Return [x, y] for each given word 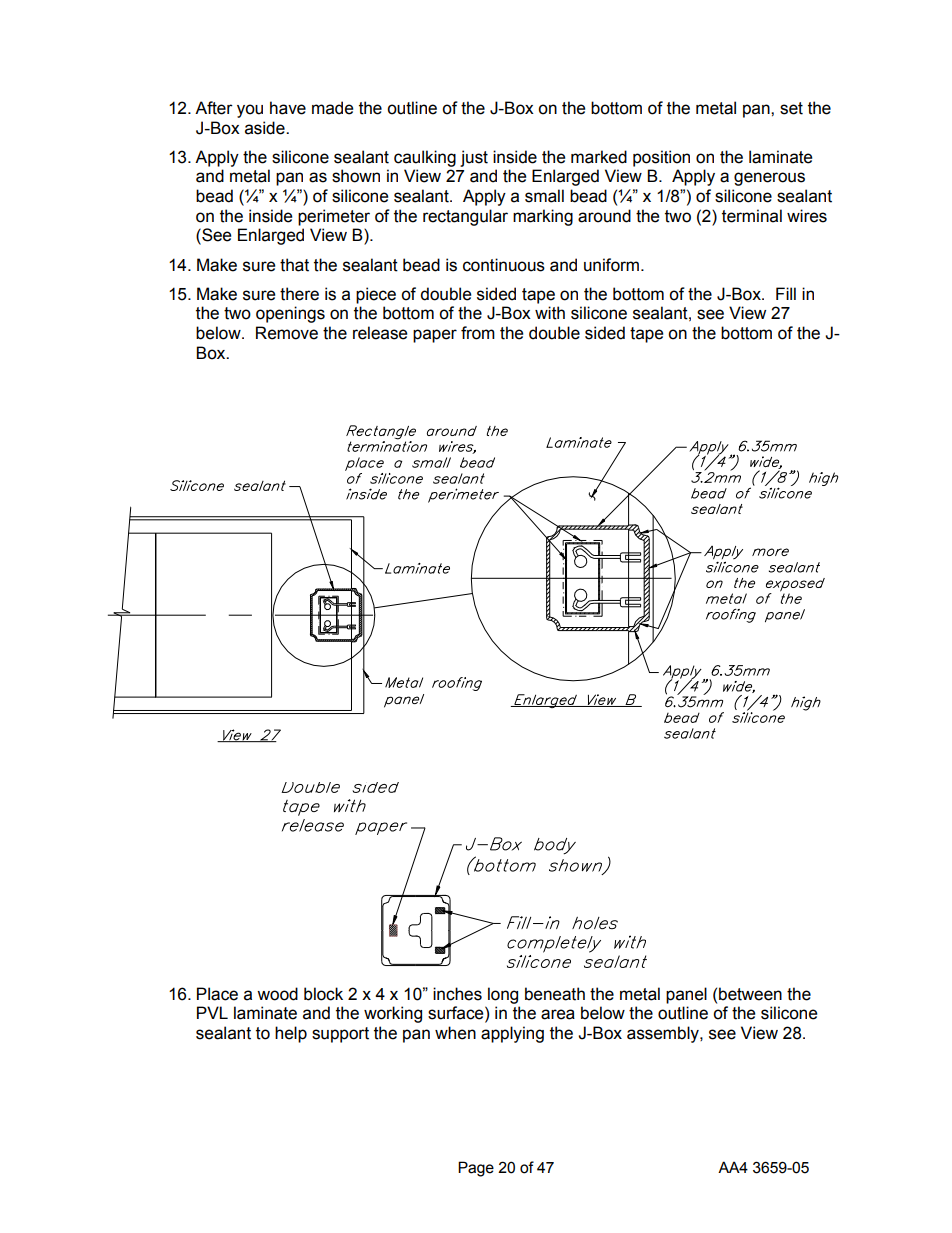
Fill [786, 293]
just [474, 158]
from [478, 333]
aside [266, 128]
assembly [664, 1034]
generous [769, 179]
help [291, 1034]
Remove [287, 333]
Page [476, 1169]
